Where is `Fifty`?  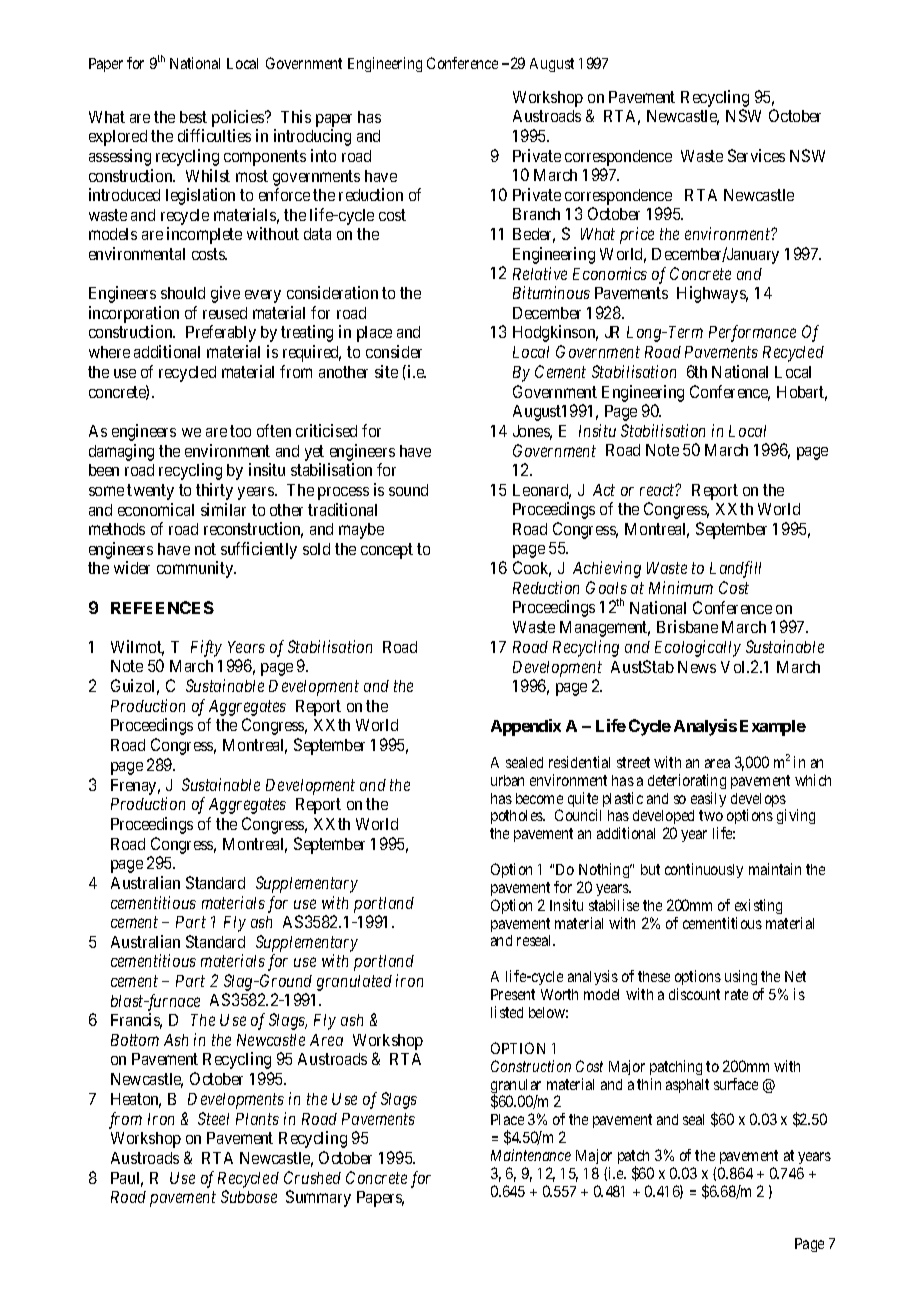
Fifty is located at coordinates (206, 648).
